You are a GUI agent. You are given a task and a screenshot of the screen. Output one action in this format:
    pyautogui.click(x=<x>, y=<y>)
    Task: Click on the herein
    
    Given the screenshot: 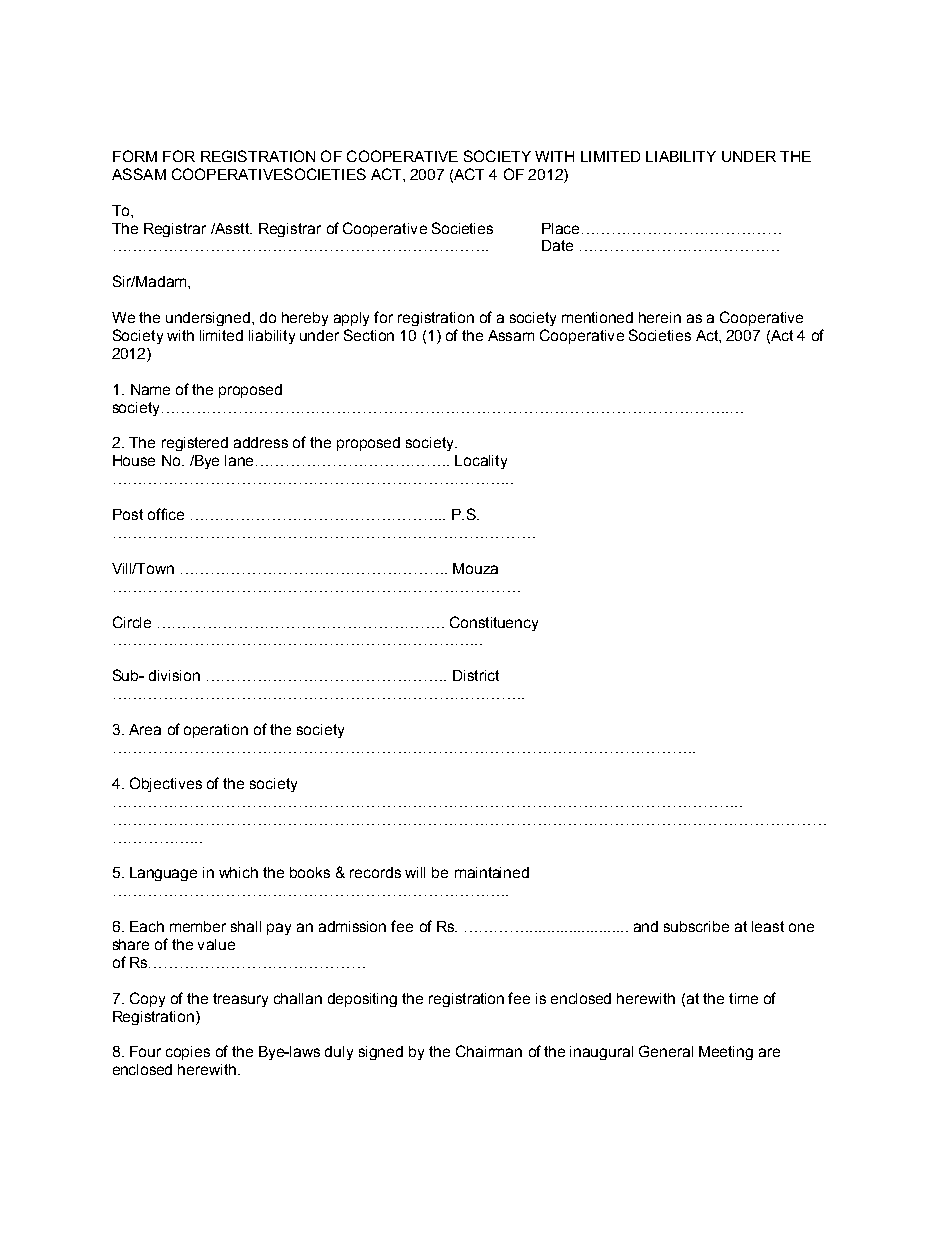 What is the action you would take?
    pyautogui.click(x=660, y=317)
